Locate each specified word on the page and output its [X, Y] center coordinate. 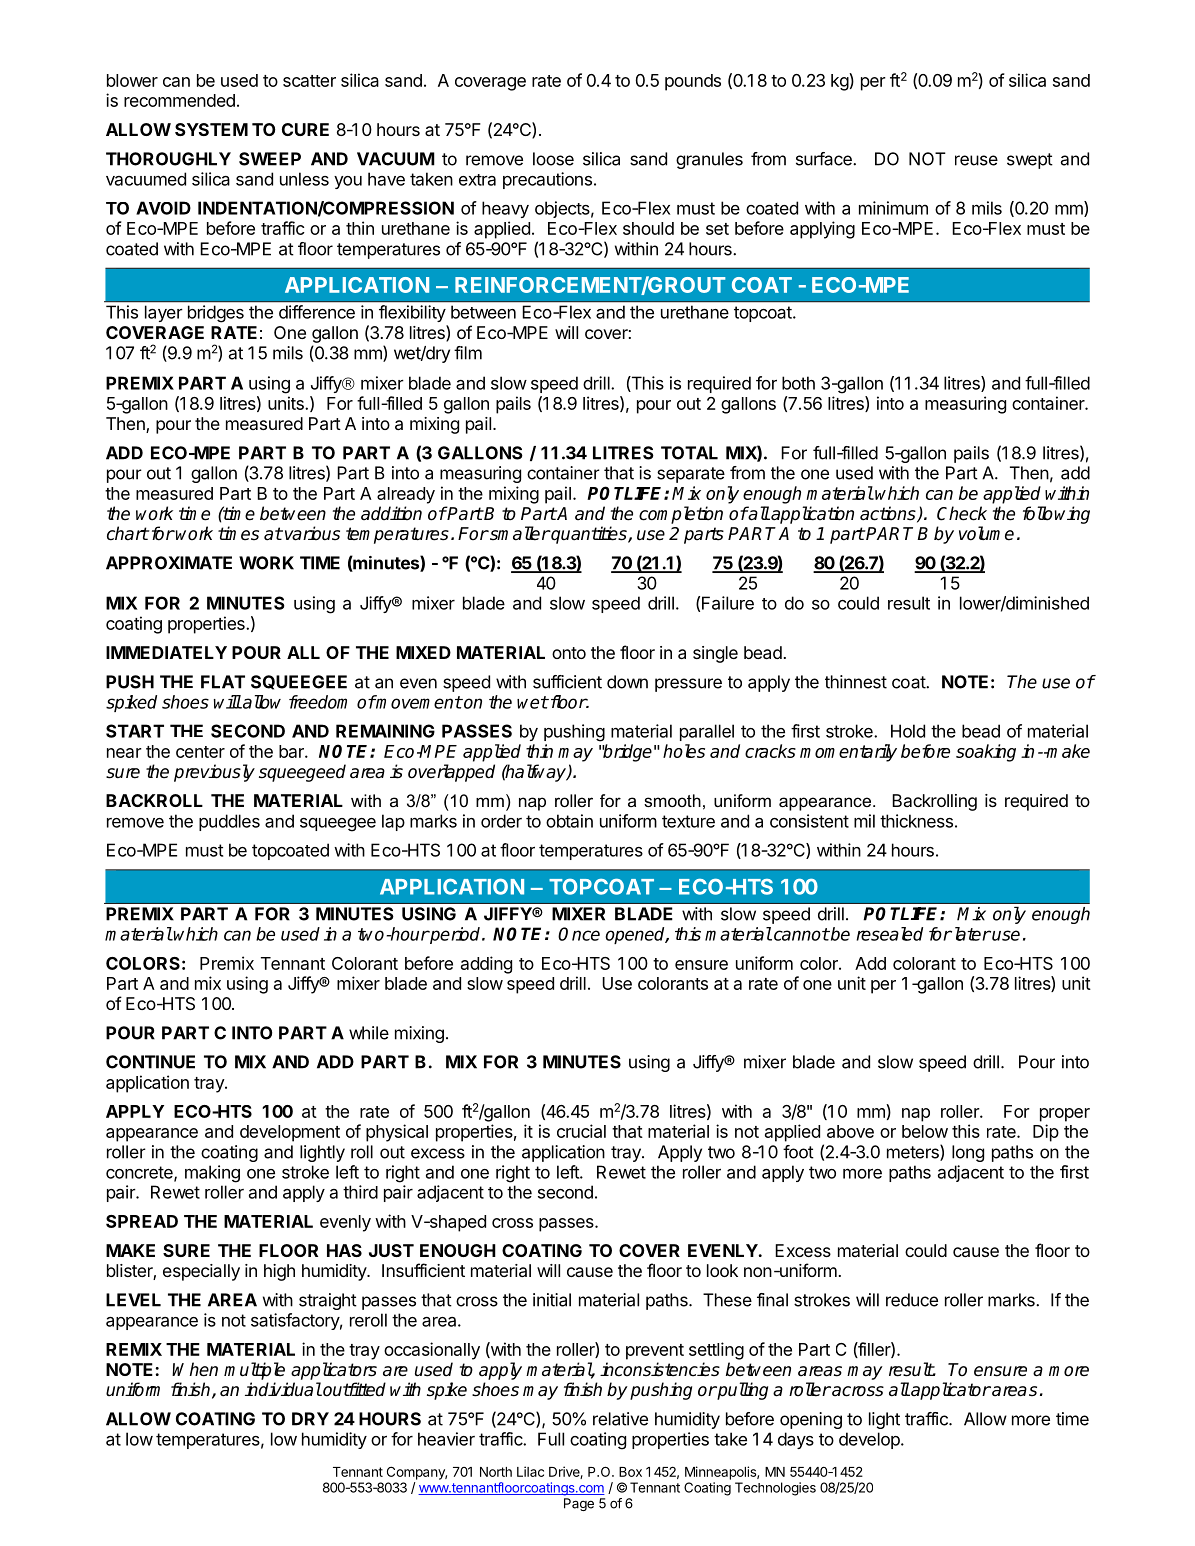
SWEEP [270, 159]
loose [553, 159]
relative [620, 1419]
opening [811, 1420]
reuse [976, 160]
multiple [254, 1371]
